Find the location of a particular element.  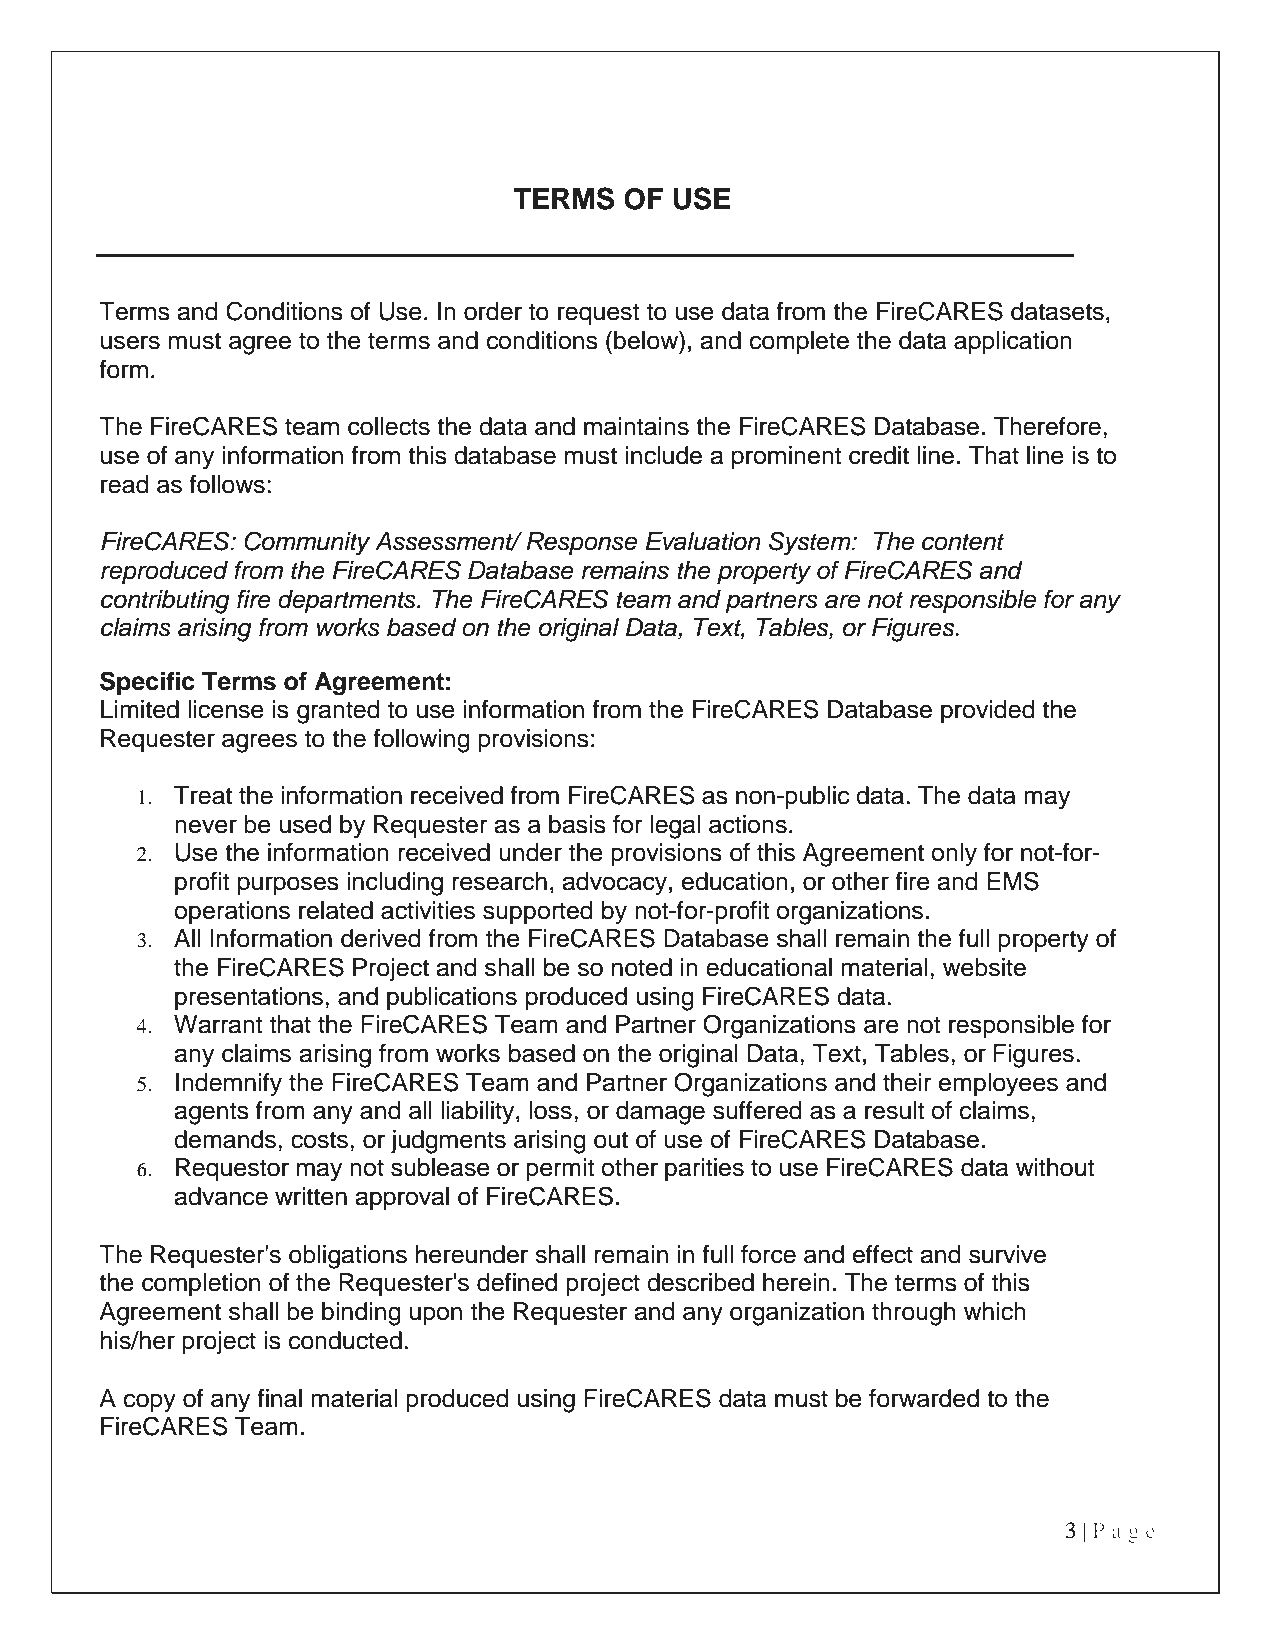

application is located at coordinates (1013, 342).
